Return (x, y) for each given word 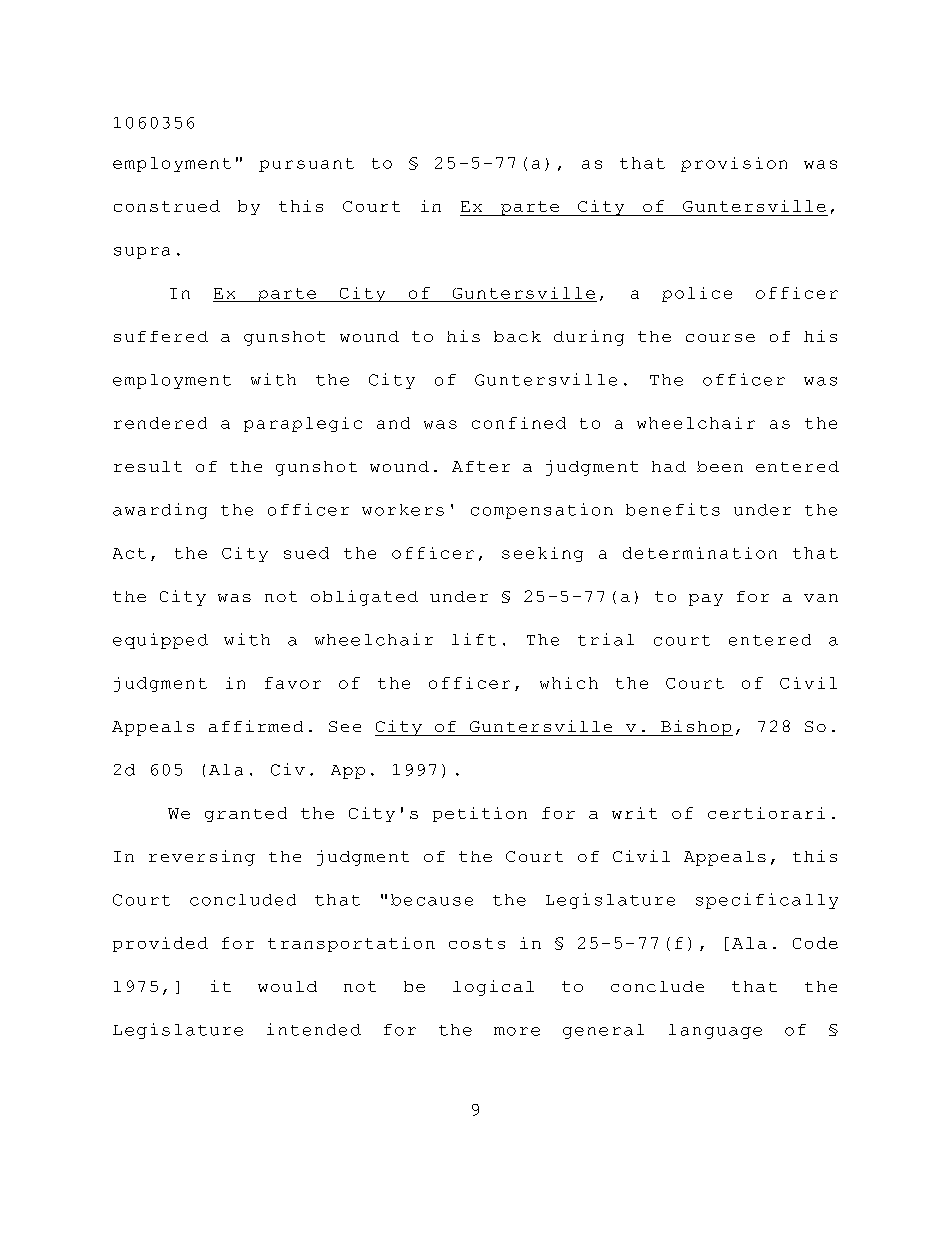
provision (734, 164)
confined (519, 423)
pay (706, 600)
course (720, 338)
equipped (160, 641)
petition (480, 814)
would (287, 986)
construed (167, 206)
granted (246, 814)
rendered (160, 423)
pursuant (306, 165)
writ (634, 813)
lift (474, 639)
